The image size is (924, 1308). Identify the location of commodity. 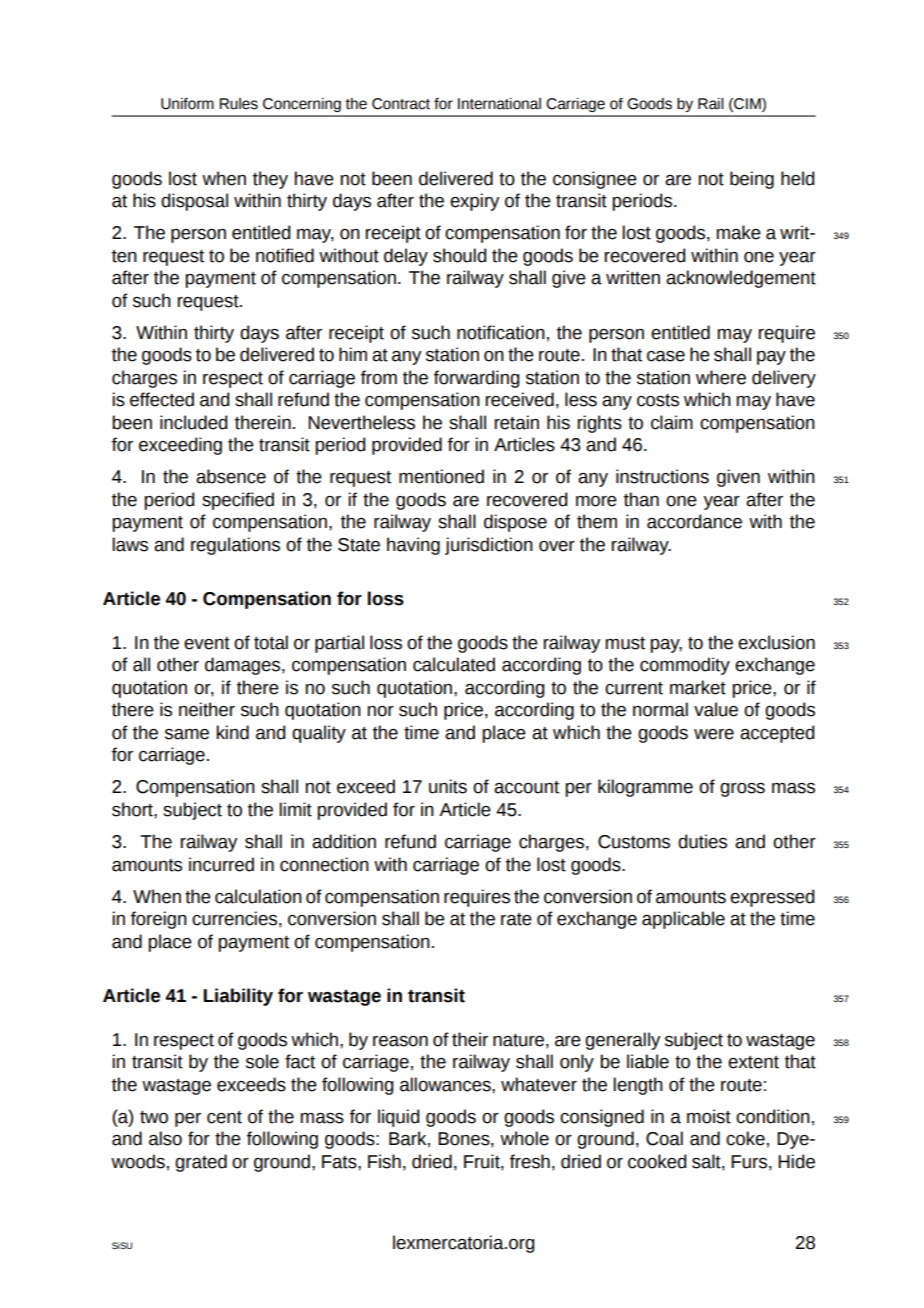
(685, 666).
